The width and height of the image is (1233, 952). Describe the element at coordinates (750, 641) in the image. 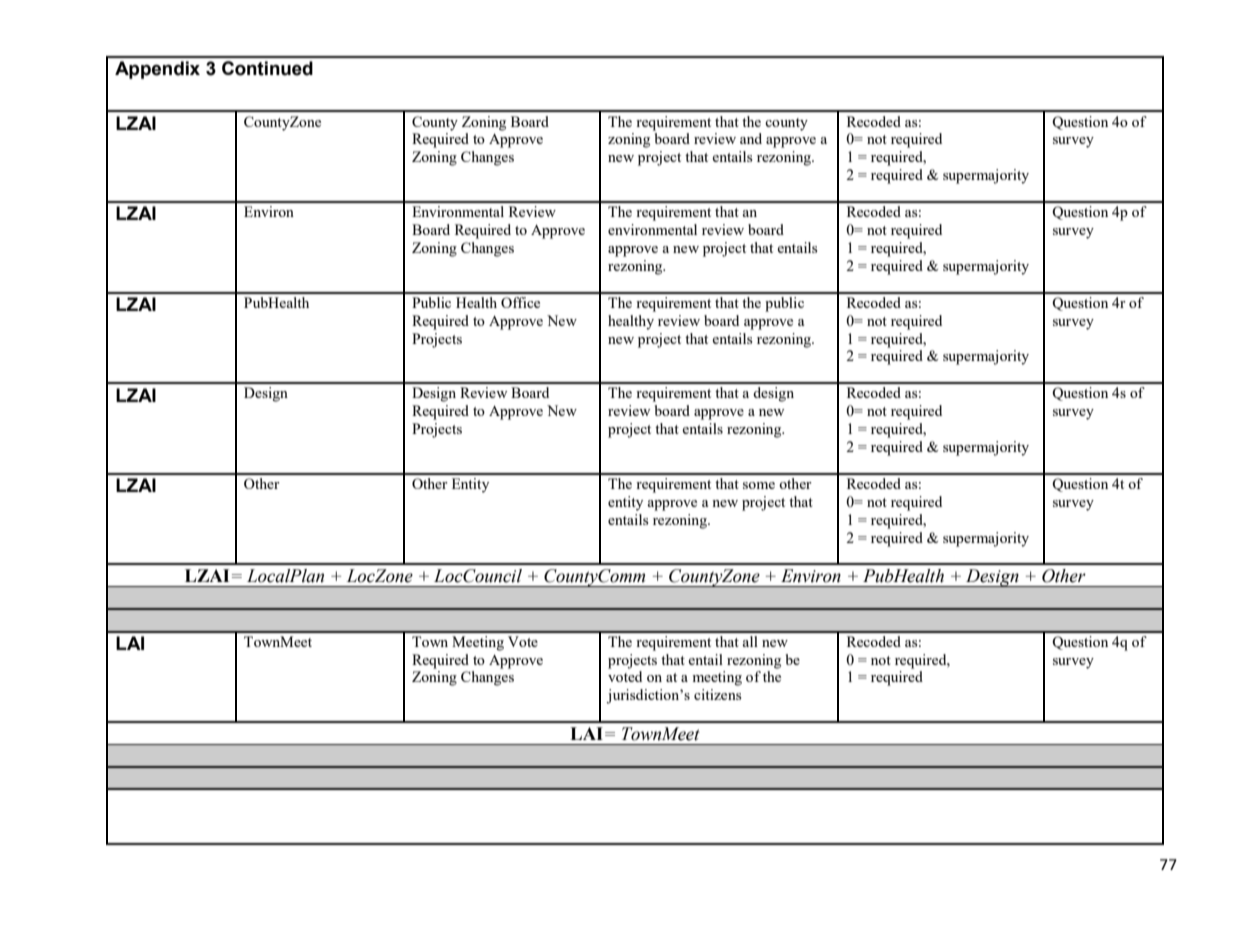

I see `all` at that location.
